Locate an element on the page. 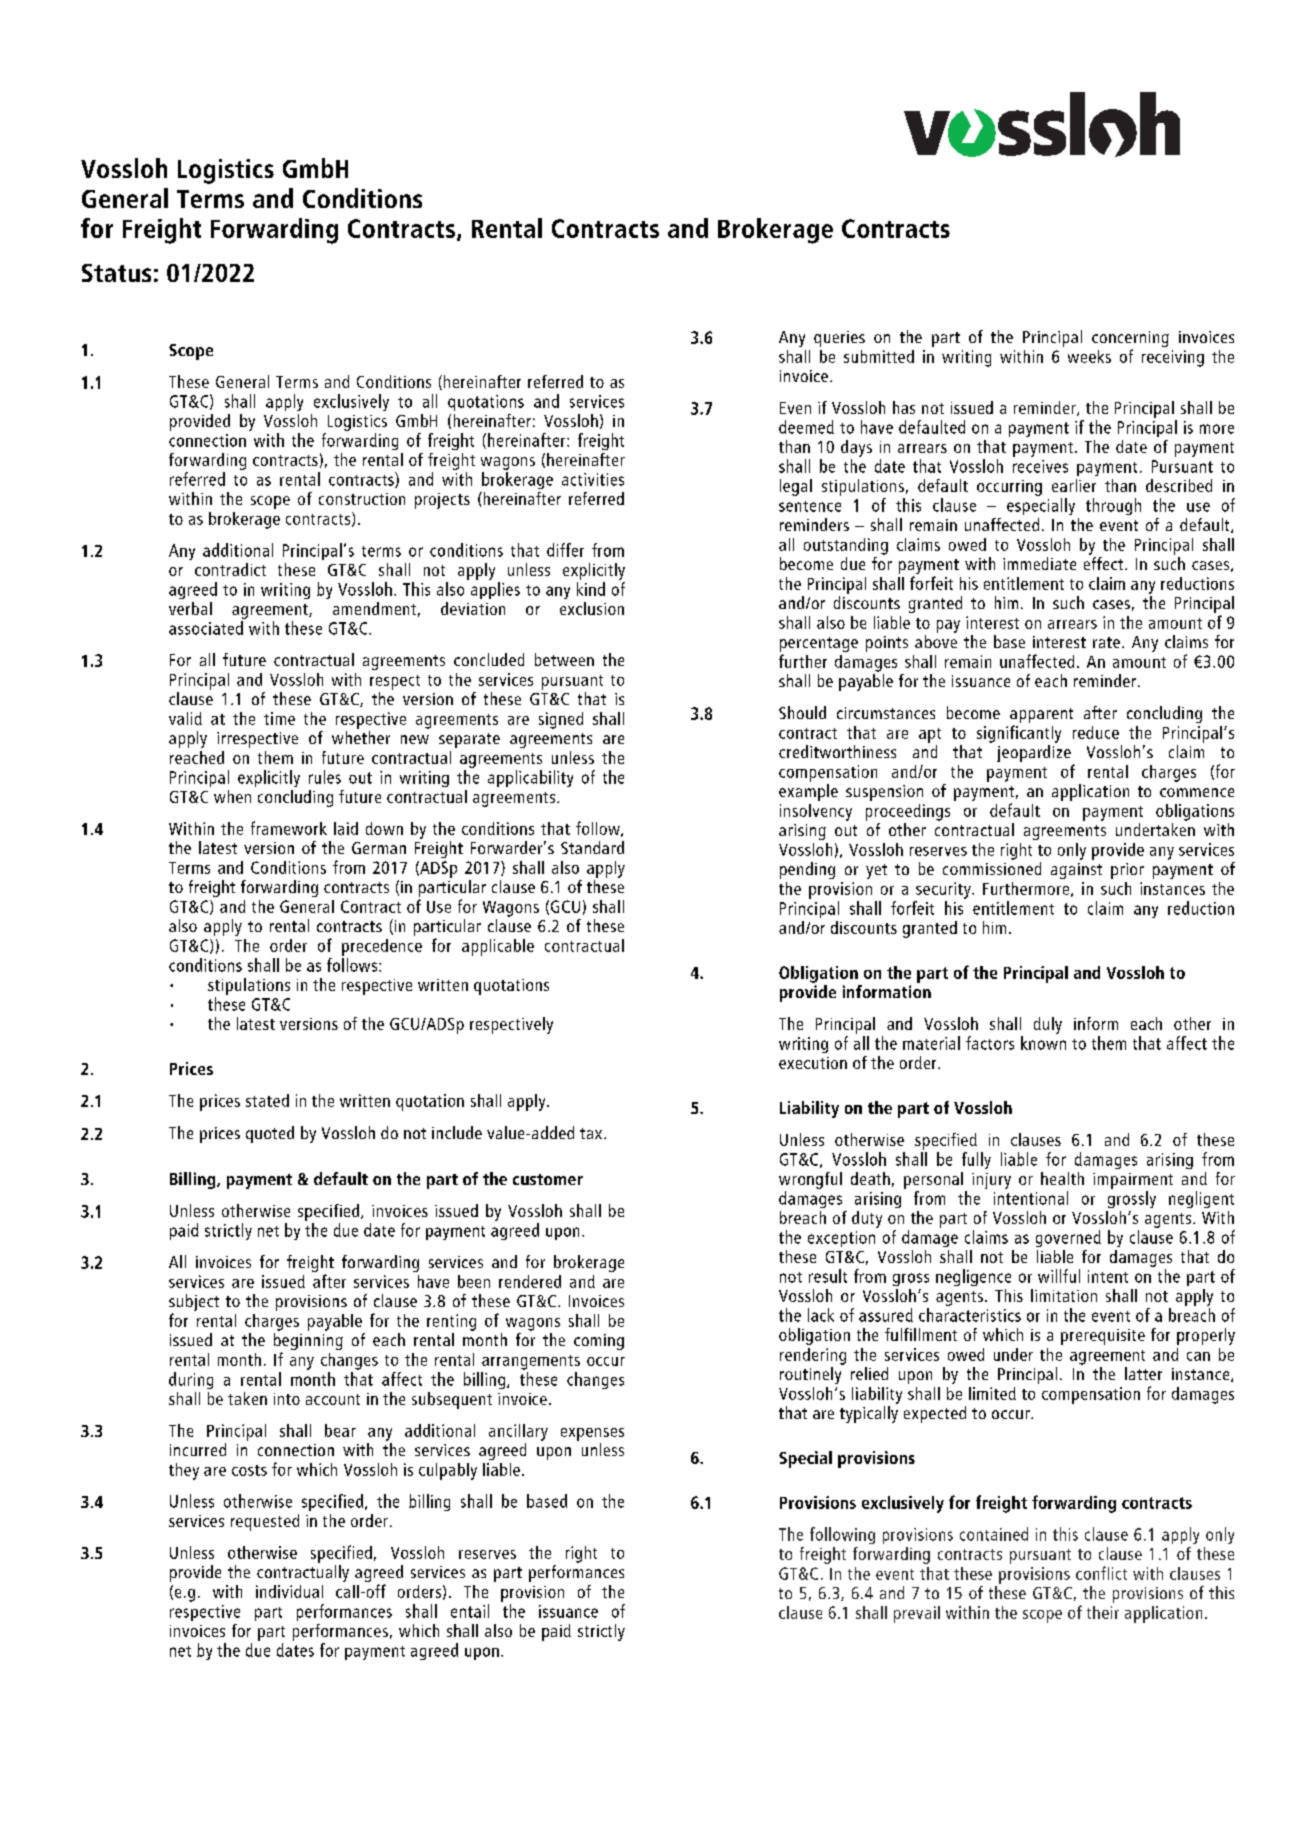 This page has height=1827, width=1292. precedence is located at coordinates (382, 947).
